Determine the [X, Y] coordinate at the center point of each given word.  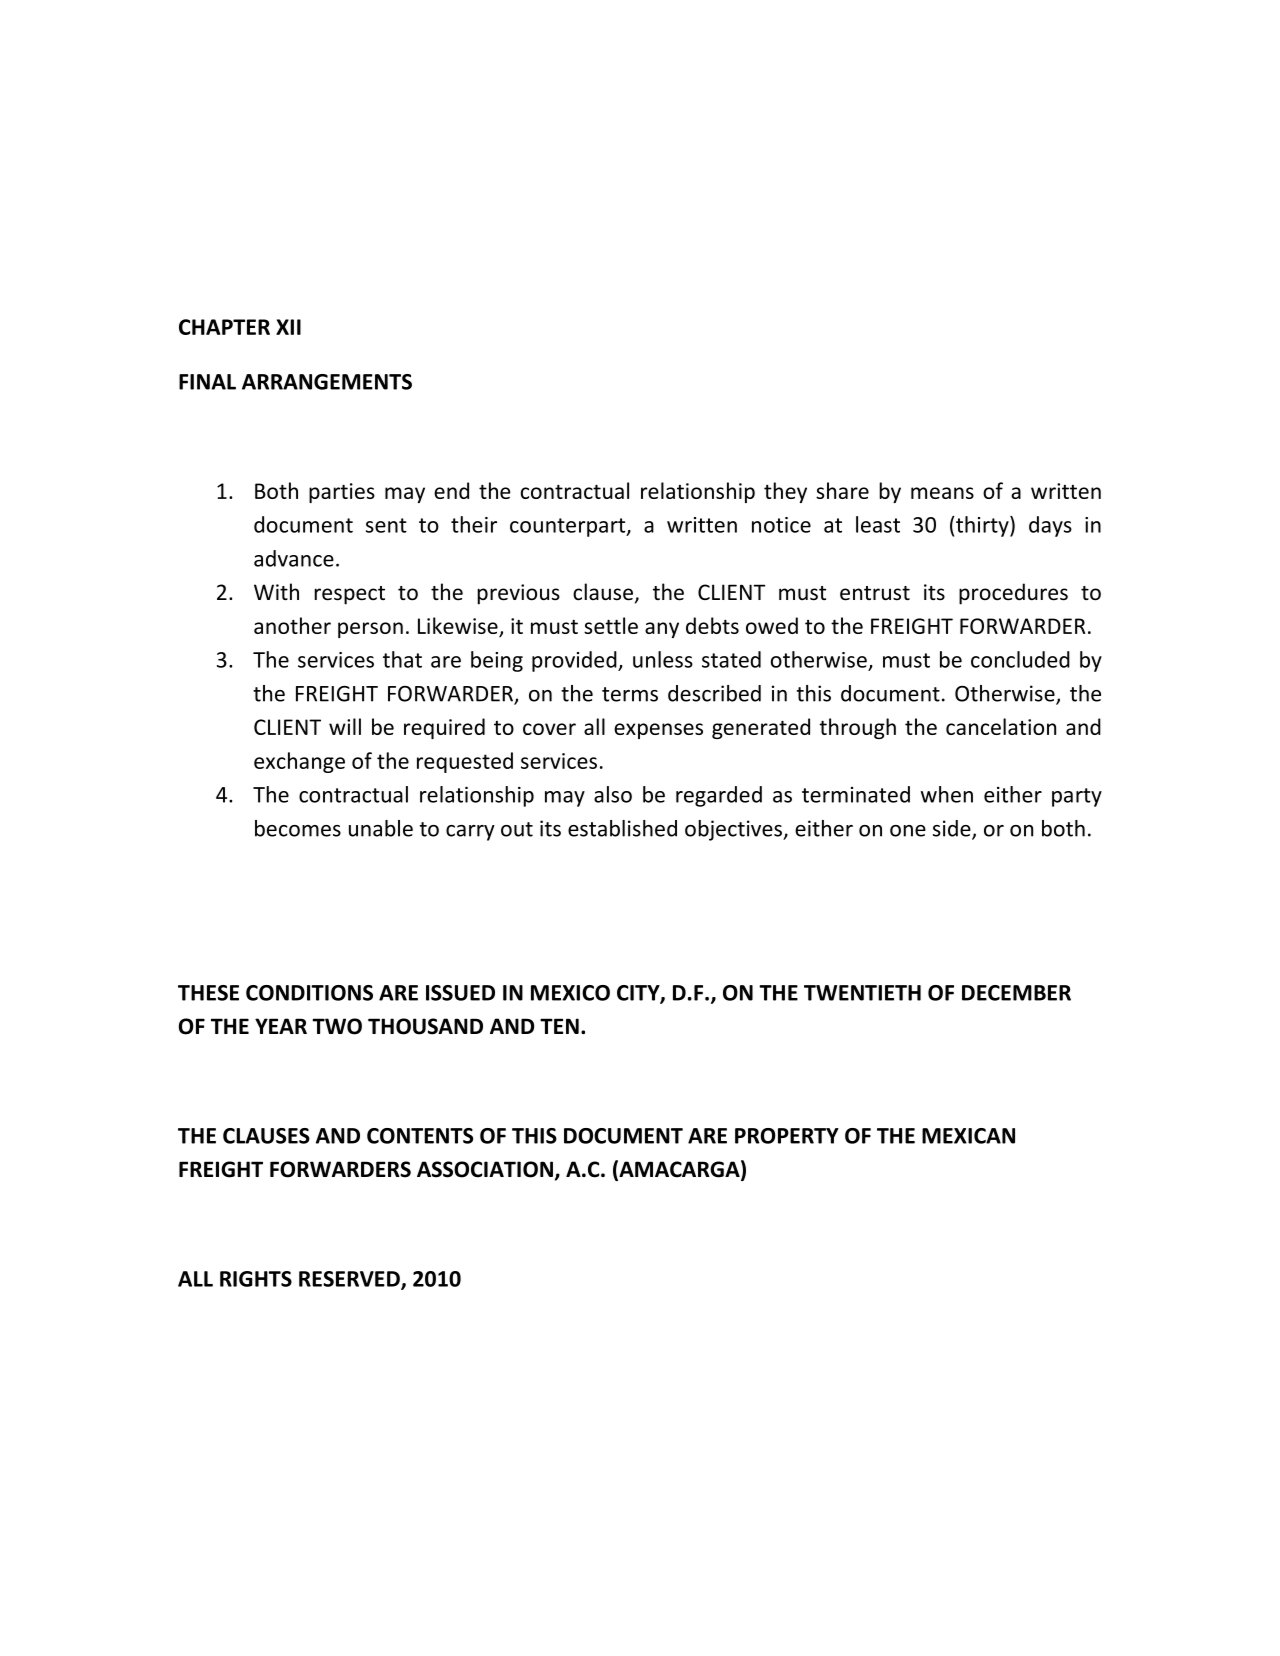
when [947, 794]
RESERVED [350, 1280]
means [942, 493]
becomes [298, 828]
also [613, 794]
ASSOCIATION [485, 1169]
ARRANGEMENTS [327, 382]
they [785, 492]
